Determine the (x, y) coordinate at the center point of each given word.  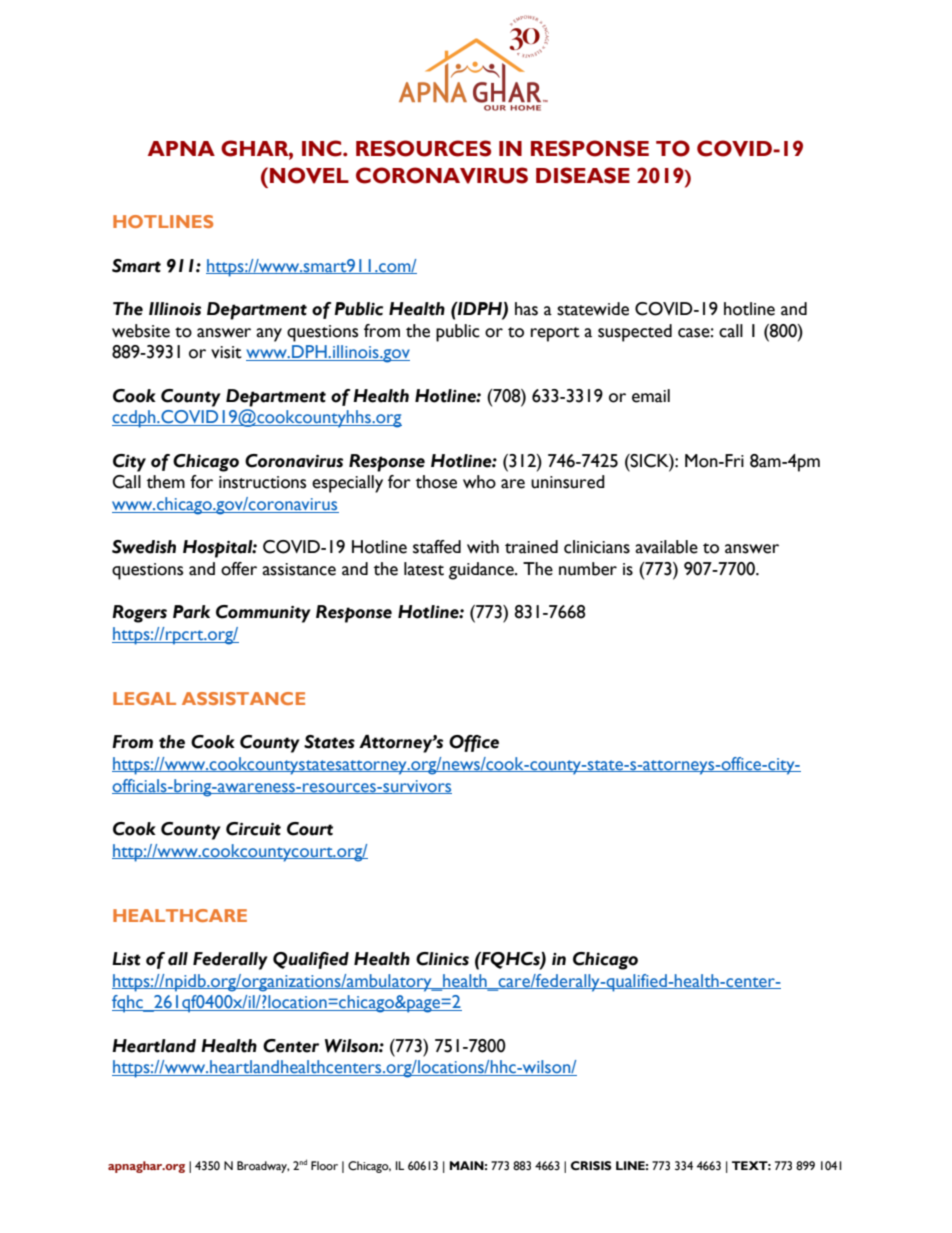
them (166, 482)
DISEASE (583, 175)
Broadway (263, 1167)
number (588, 569)
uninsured (568, 482)
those (436, 482)
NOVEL (309, 175)
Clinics (442, 959)
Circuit (253, 829)
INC (323, 148)
